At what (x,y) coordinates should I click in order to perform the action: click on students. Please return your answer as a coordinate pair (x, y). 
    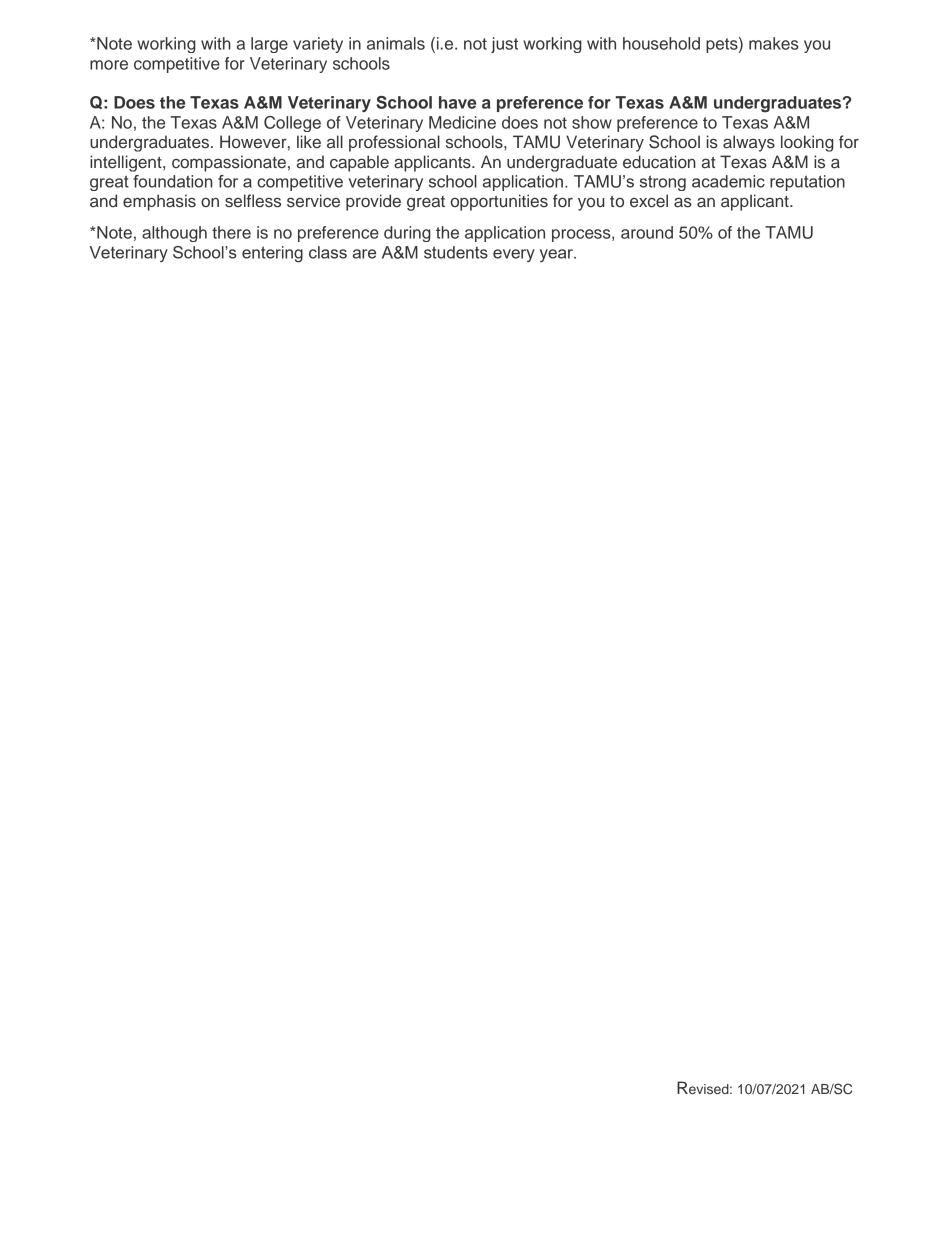
    Looking at the image, I should click on (456, 252).
